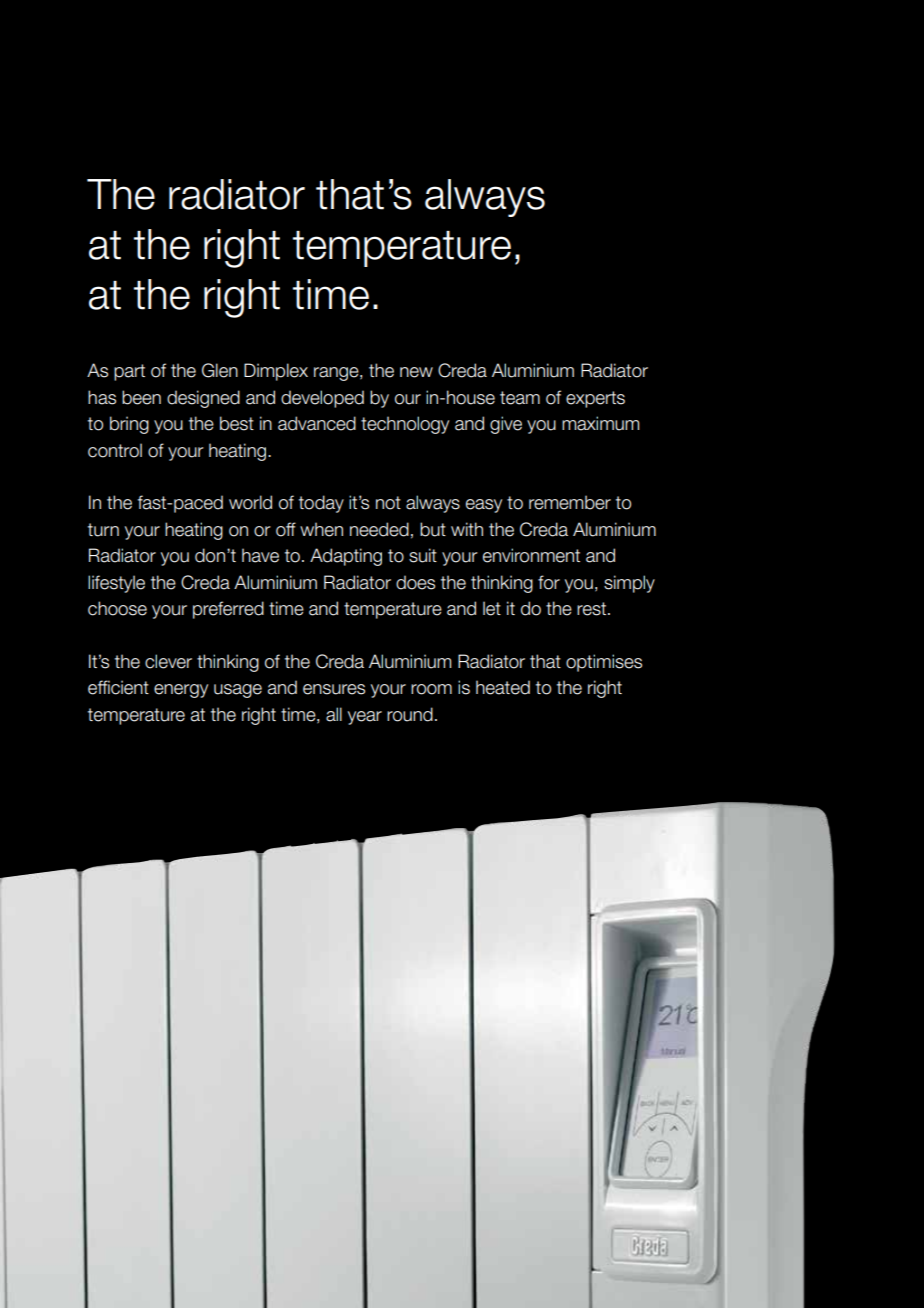 Image resolution: width=924 pixels, height=1308 pixels. Describe the element at coordinates (595, 399) in the screenshot. I see `experts` at that location.
